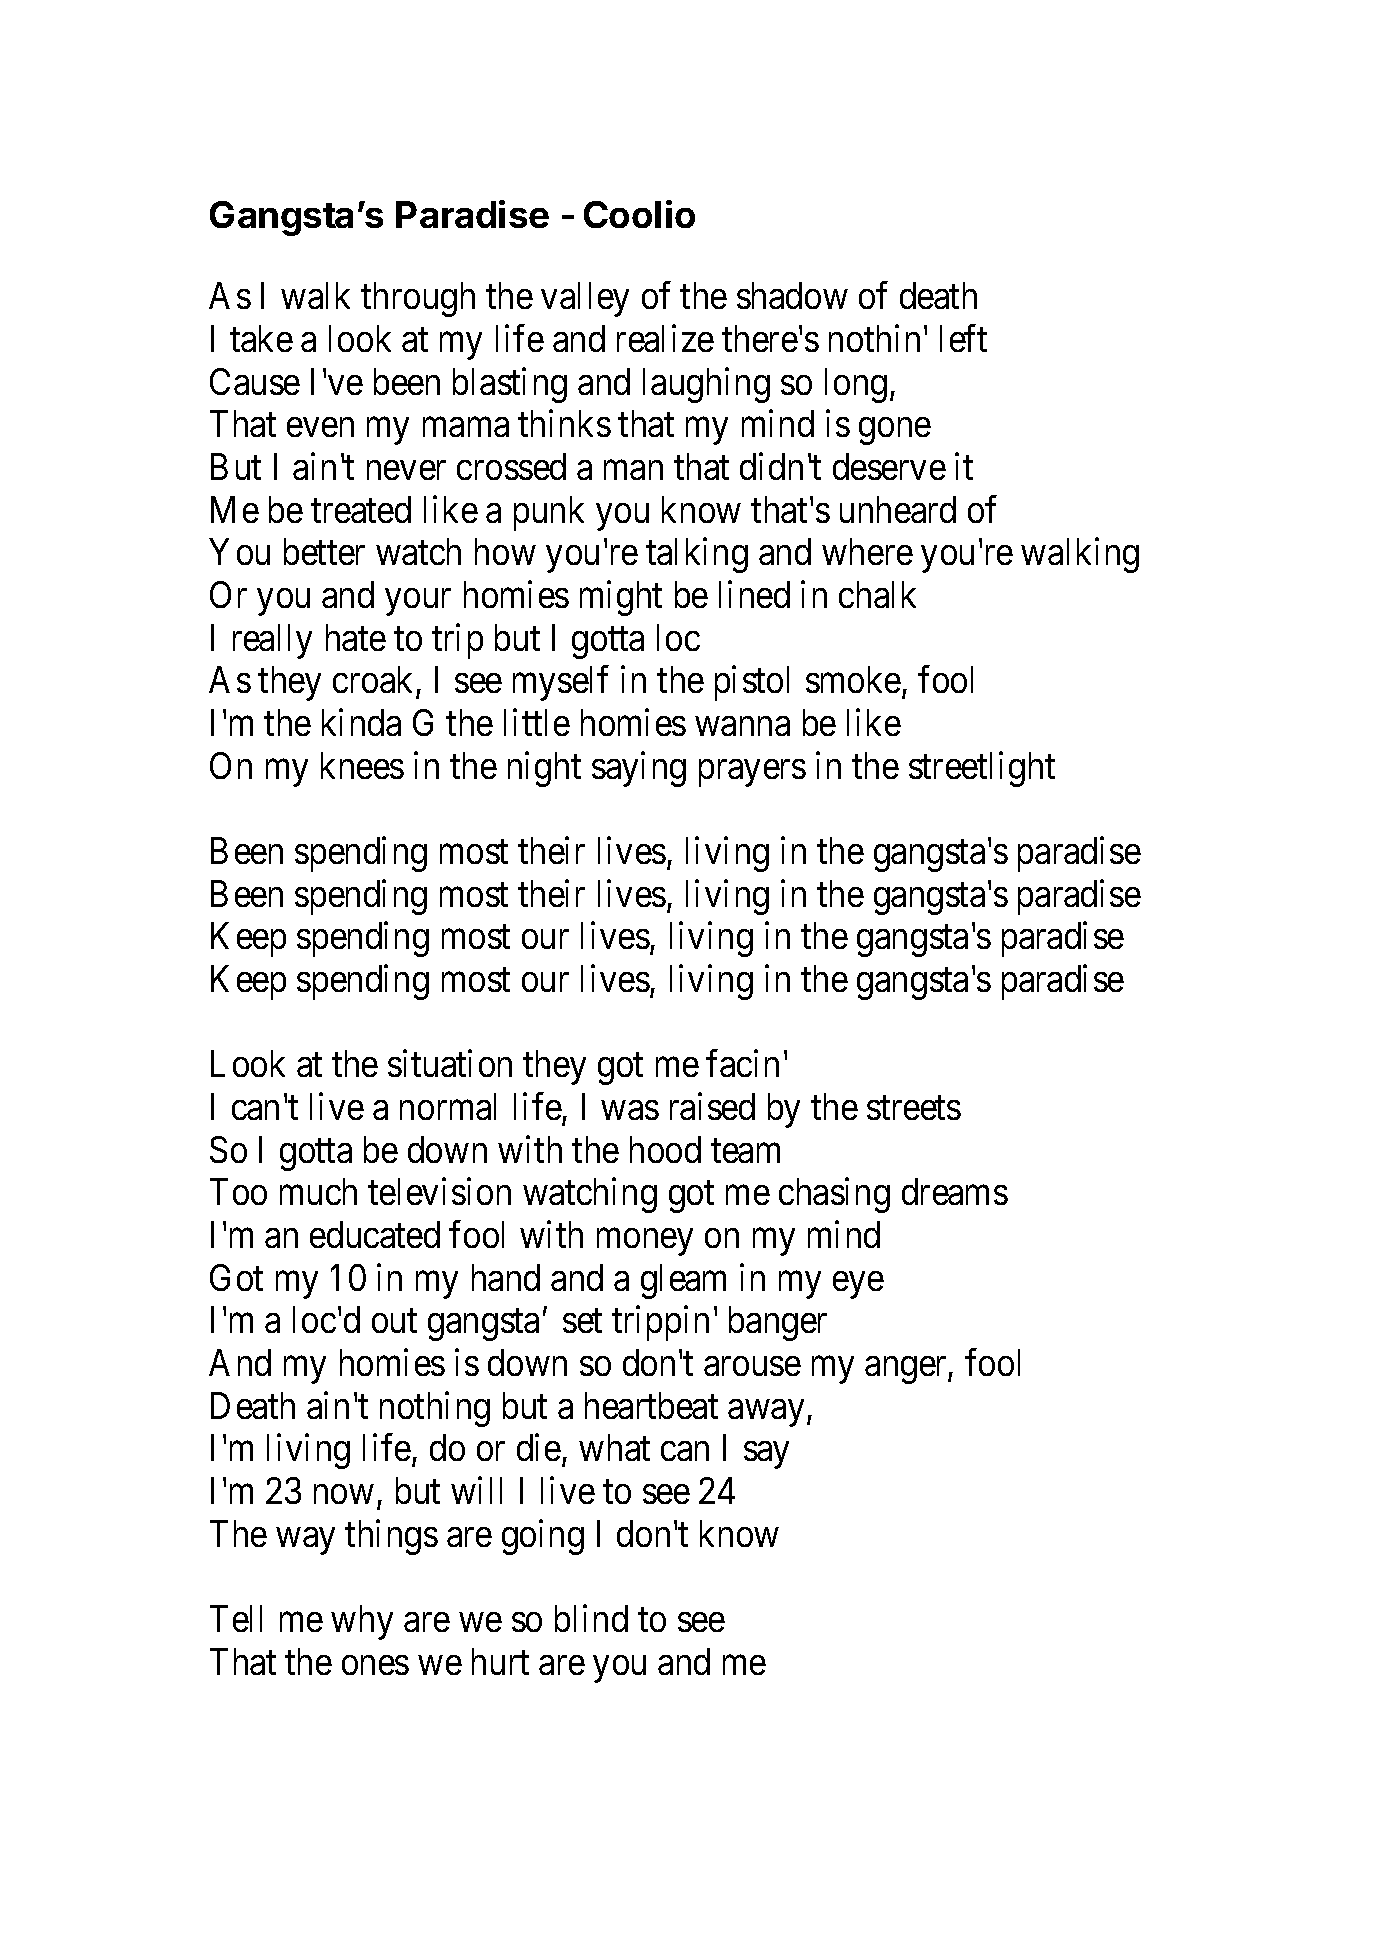  What do you see at coordinates (858, 1285) in the document?
I see `eye` at bounding box center [858, 1285].
